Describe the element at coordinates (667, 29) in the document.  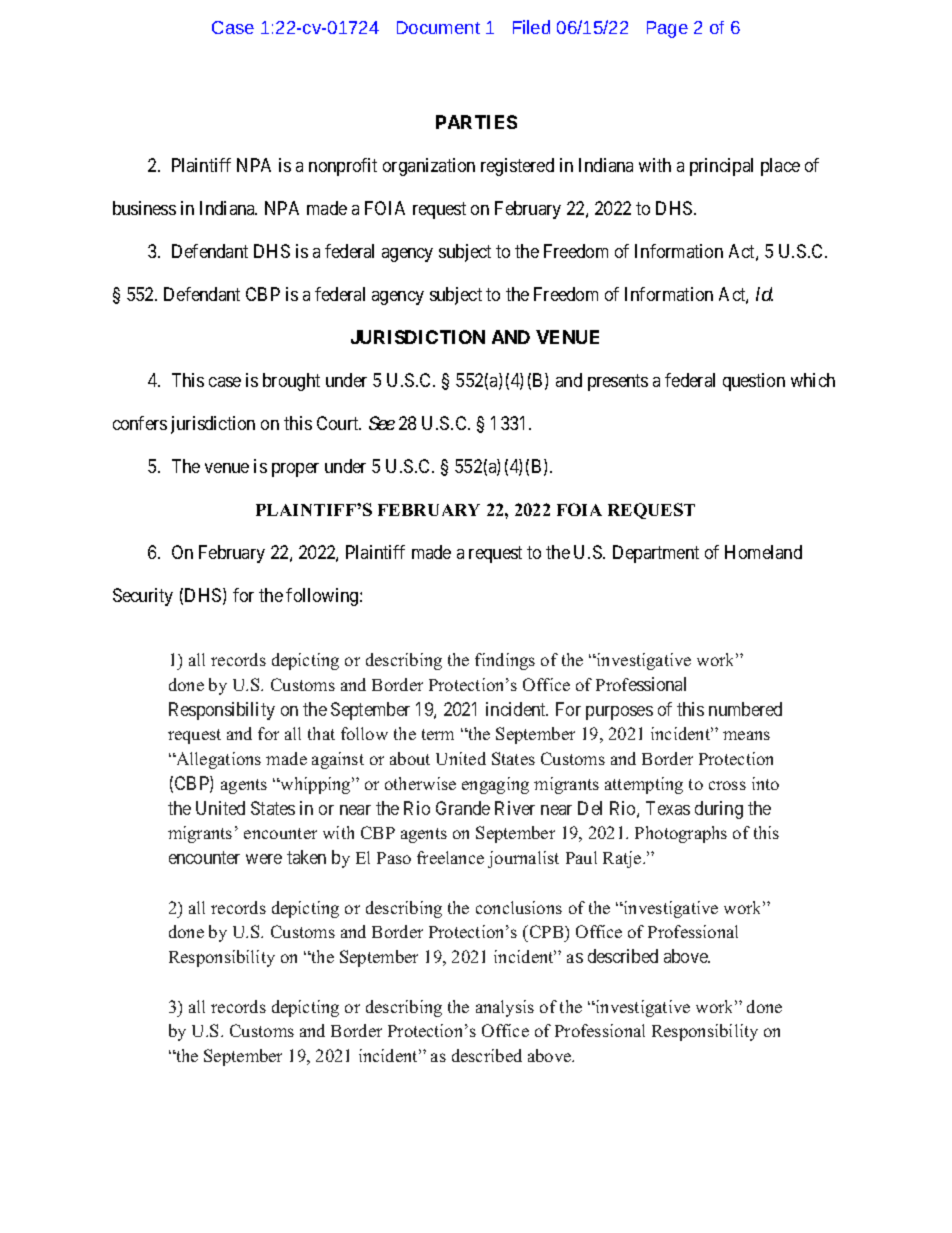
I see `Page` at that location.
